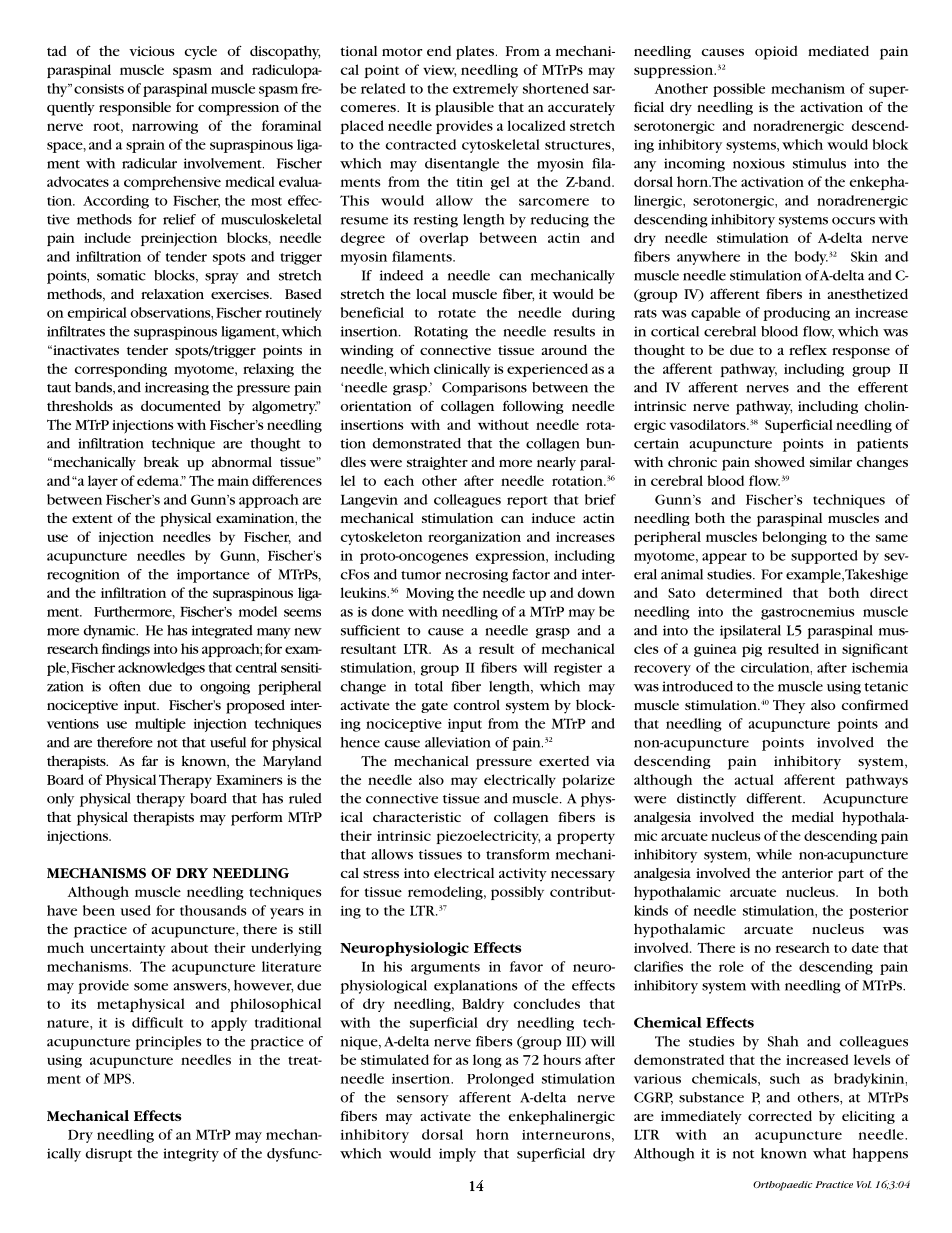  I want to click on multiple, so click(160, 725).
